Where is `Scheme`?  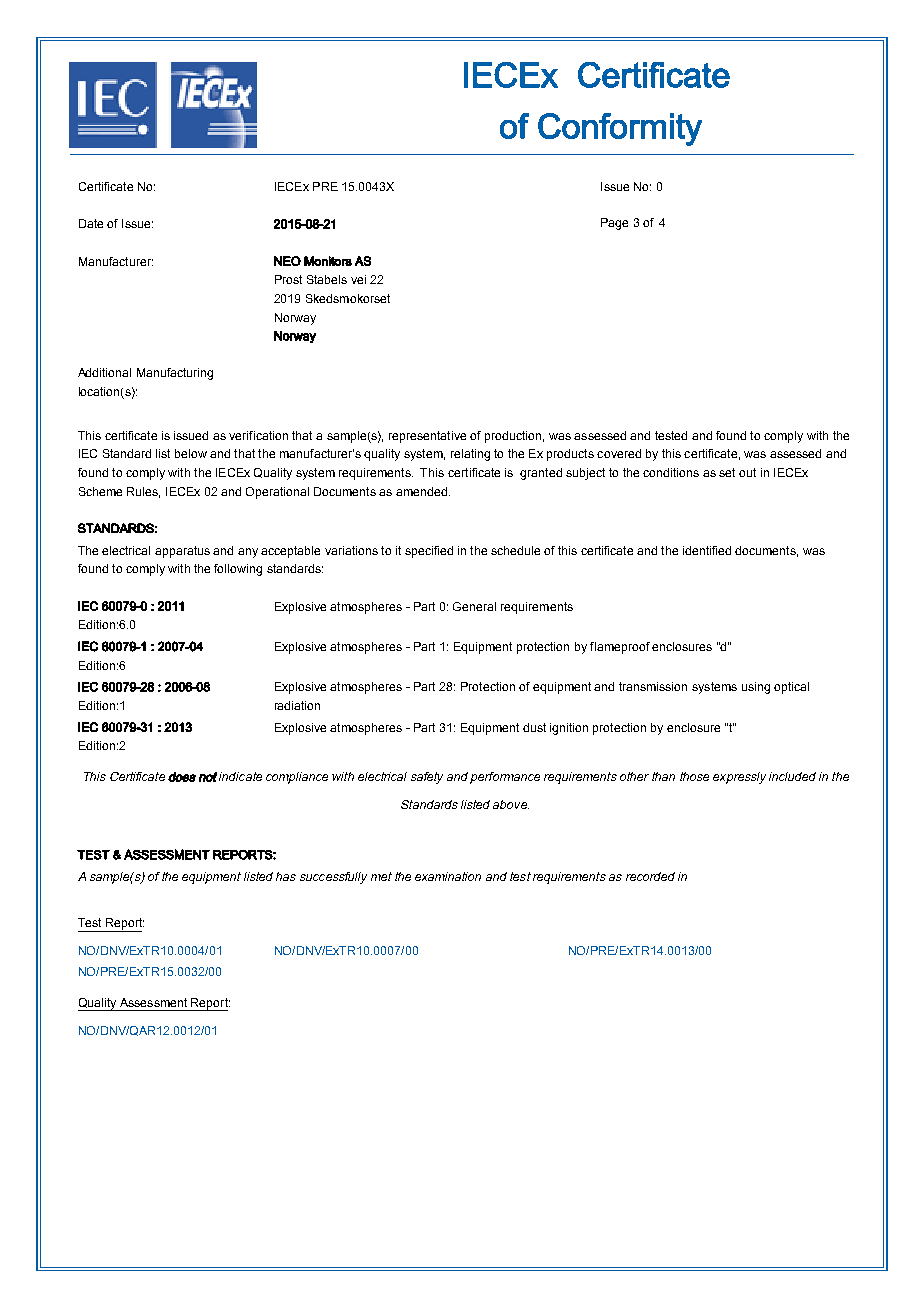 Scheme is located at coordinates (100, 491).
